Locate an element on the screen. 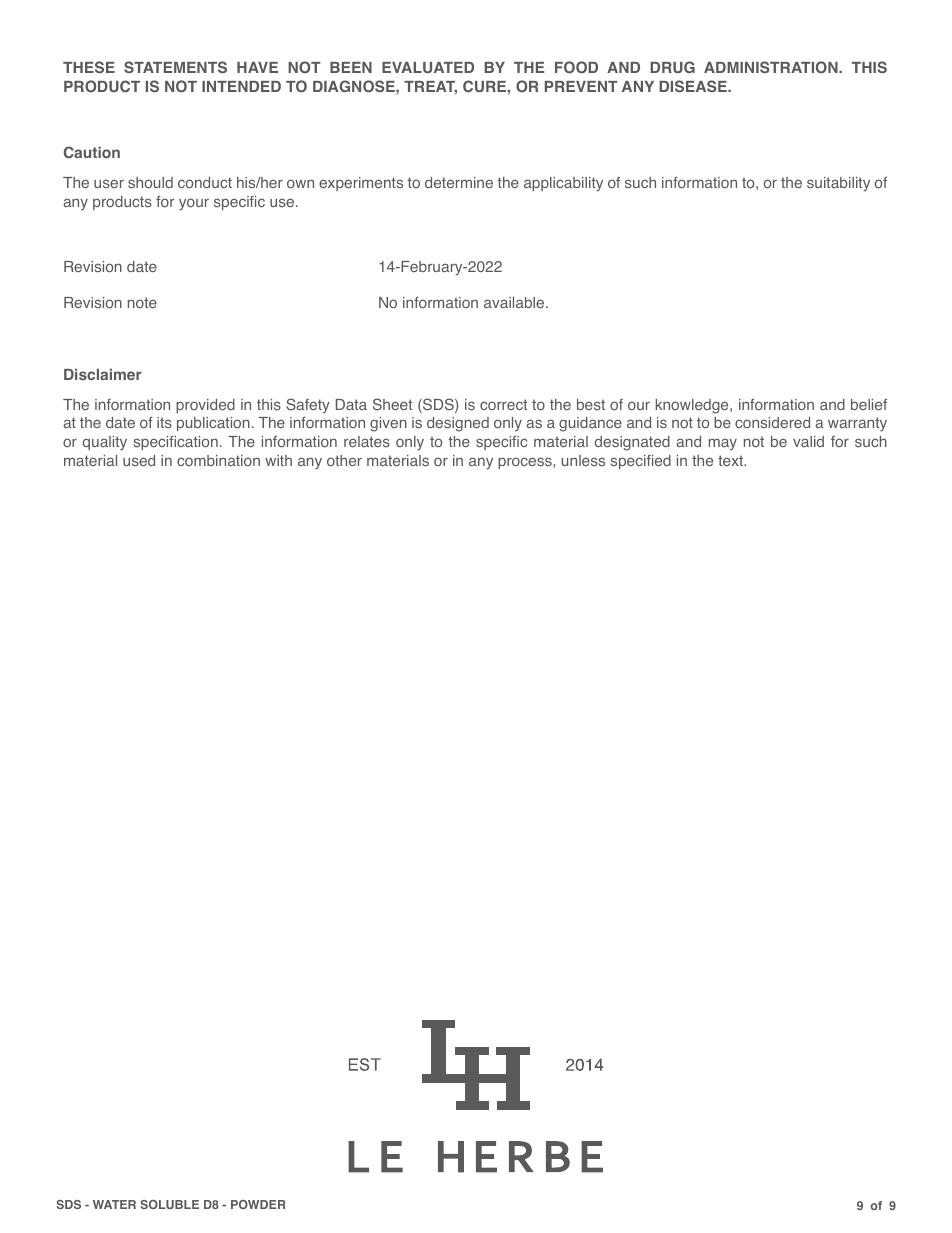 This screenshot has height=1233, width=952. ADMINISTRATION is located at coordinates (772, 67).
